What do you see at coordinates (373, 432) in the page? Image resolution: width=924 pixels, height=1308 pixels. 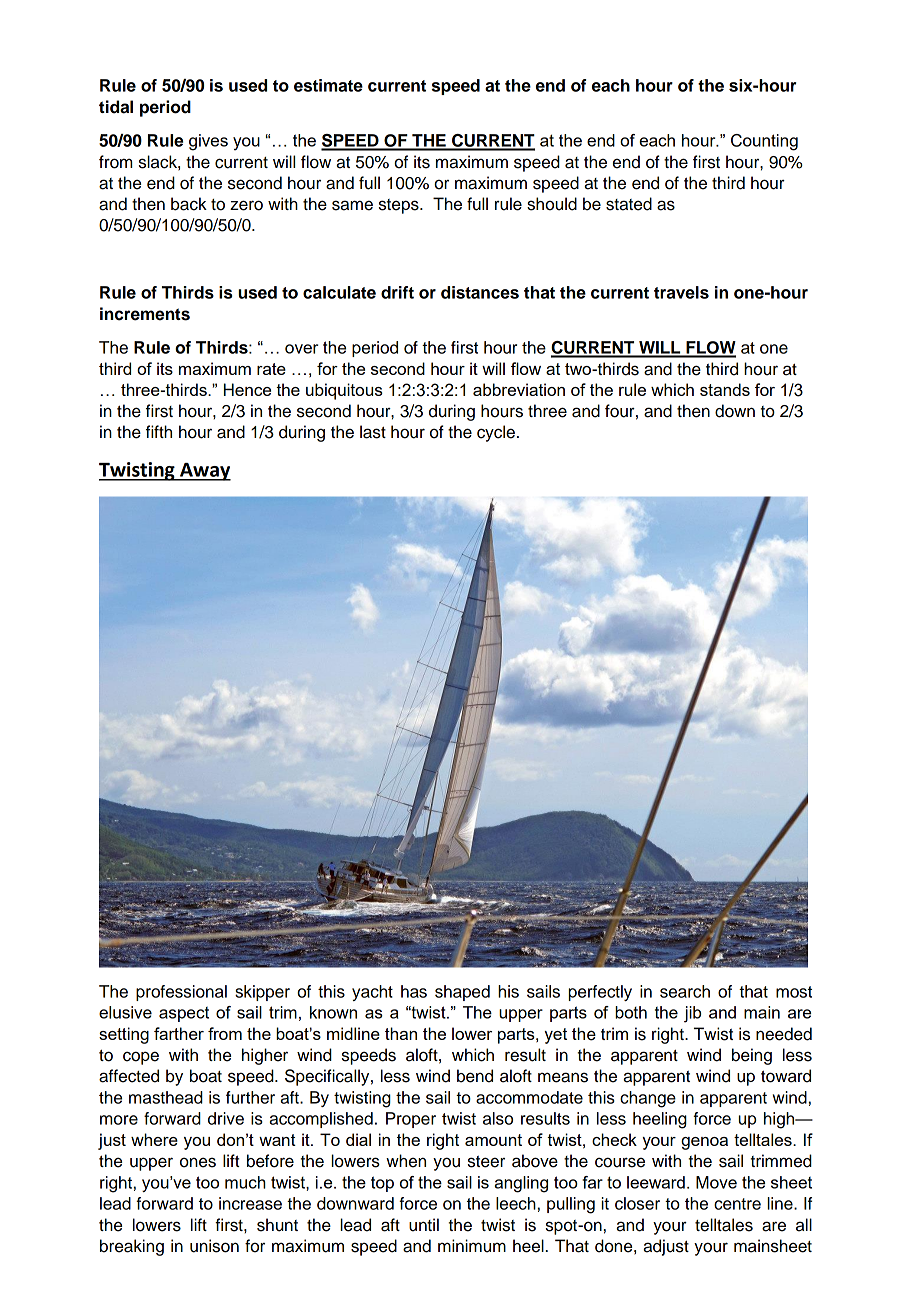 I see `last` at bounding box center [373, 432].
